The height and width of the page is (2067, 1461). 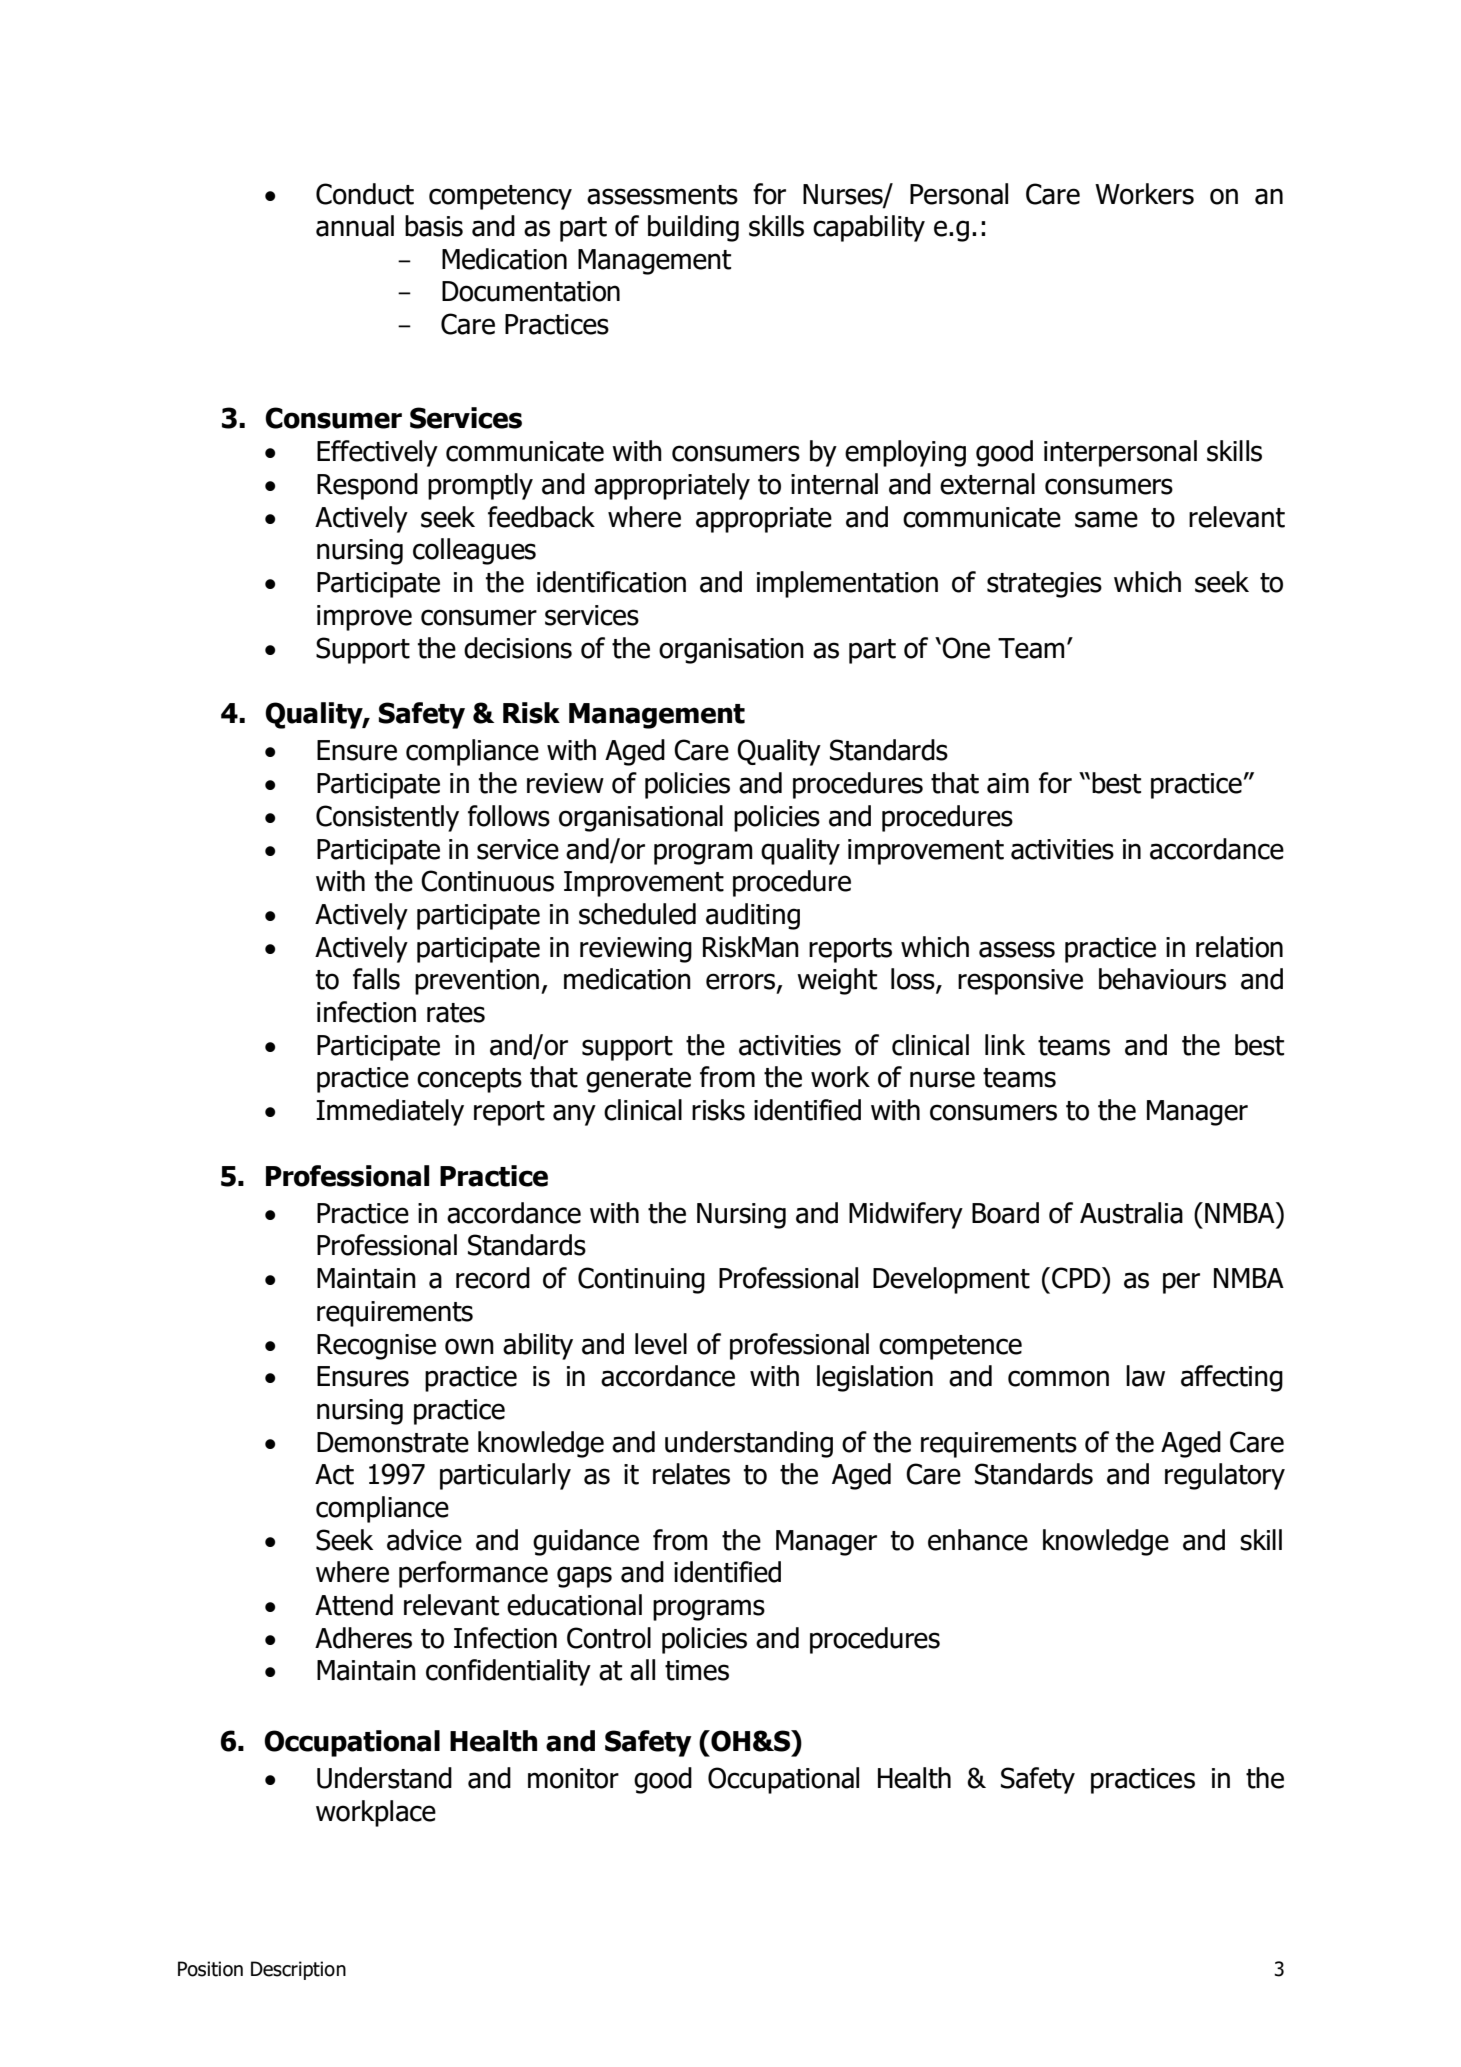 What do you see at coordinates (390, 1112) in the page?
I see `Immediately` at bounding box center [390, 1112].
